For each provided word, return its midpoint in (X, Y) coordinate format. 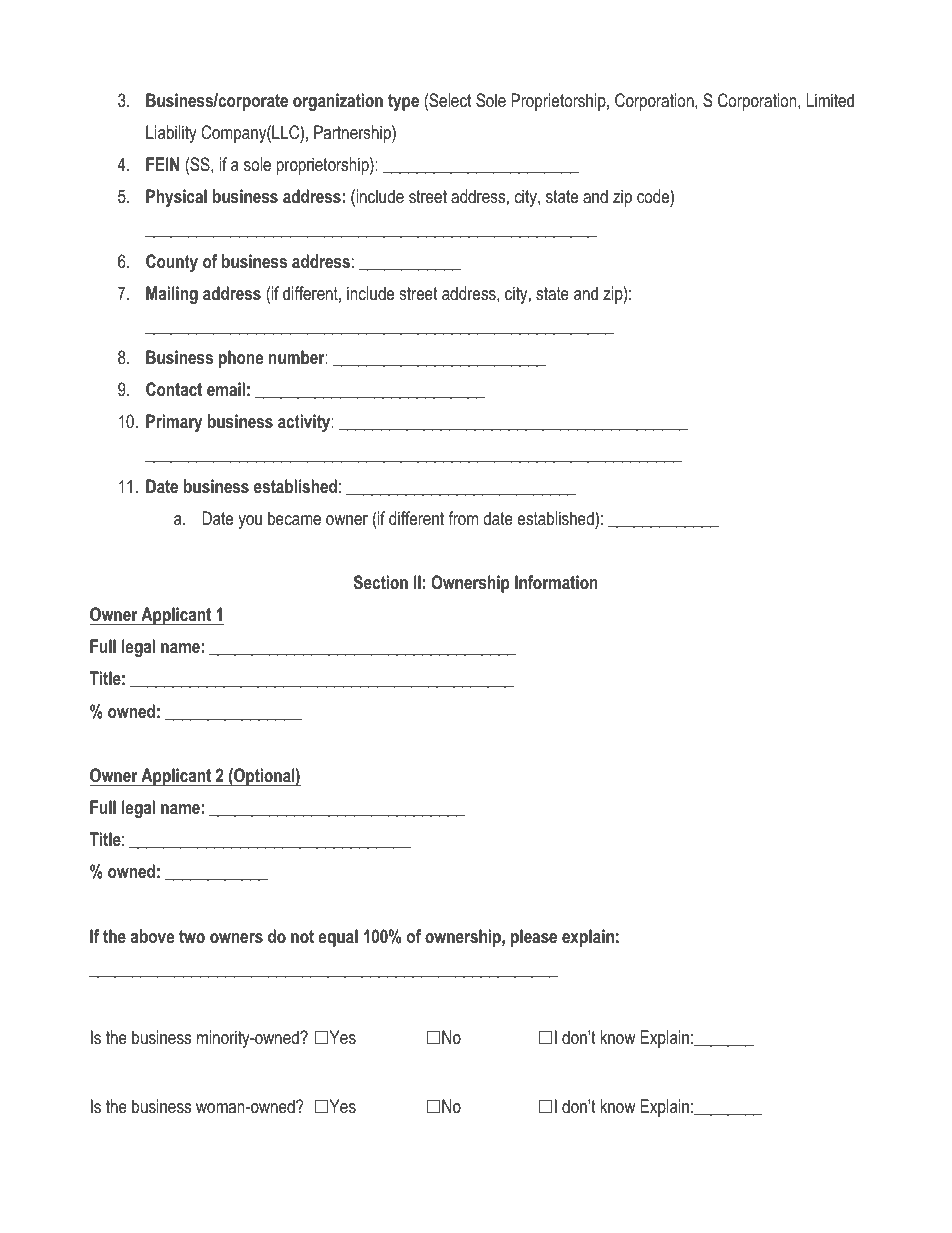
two (192, 936)
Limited (830, 100)
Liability (171, 134)
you (250, 522)
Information (556, 582)
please (534, 938)
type (403, 102)
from (463, 518)
